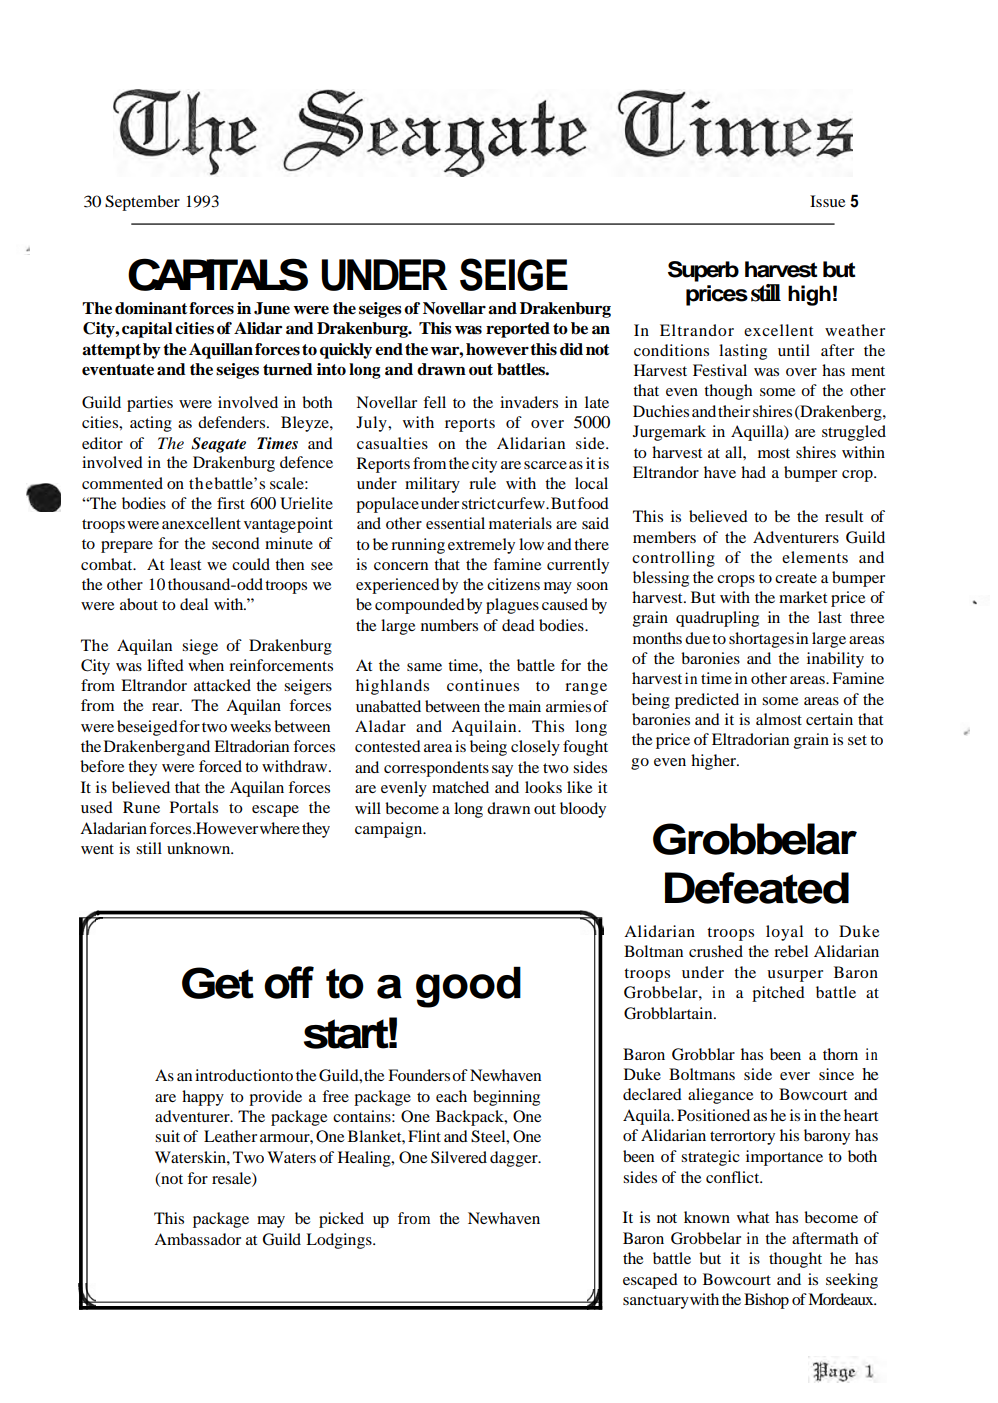  What do you see at coordinates (753, 472) in the document?
I see `had` at bounding box center [753, 472].
